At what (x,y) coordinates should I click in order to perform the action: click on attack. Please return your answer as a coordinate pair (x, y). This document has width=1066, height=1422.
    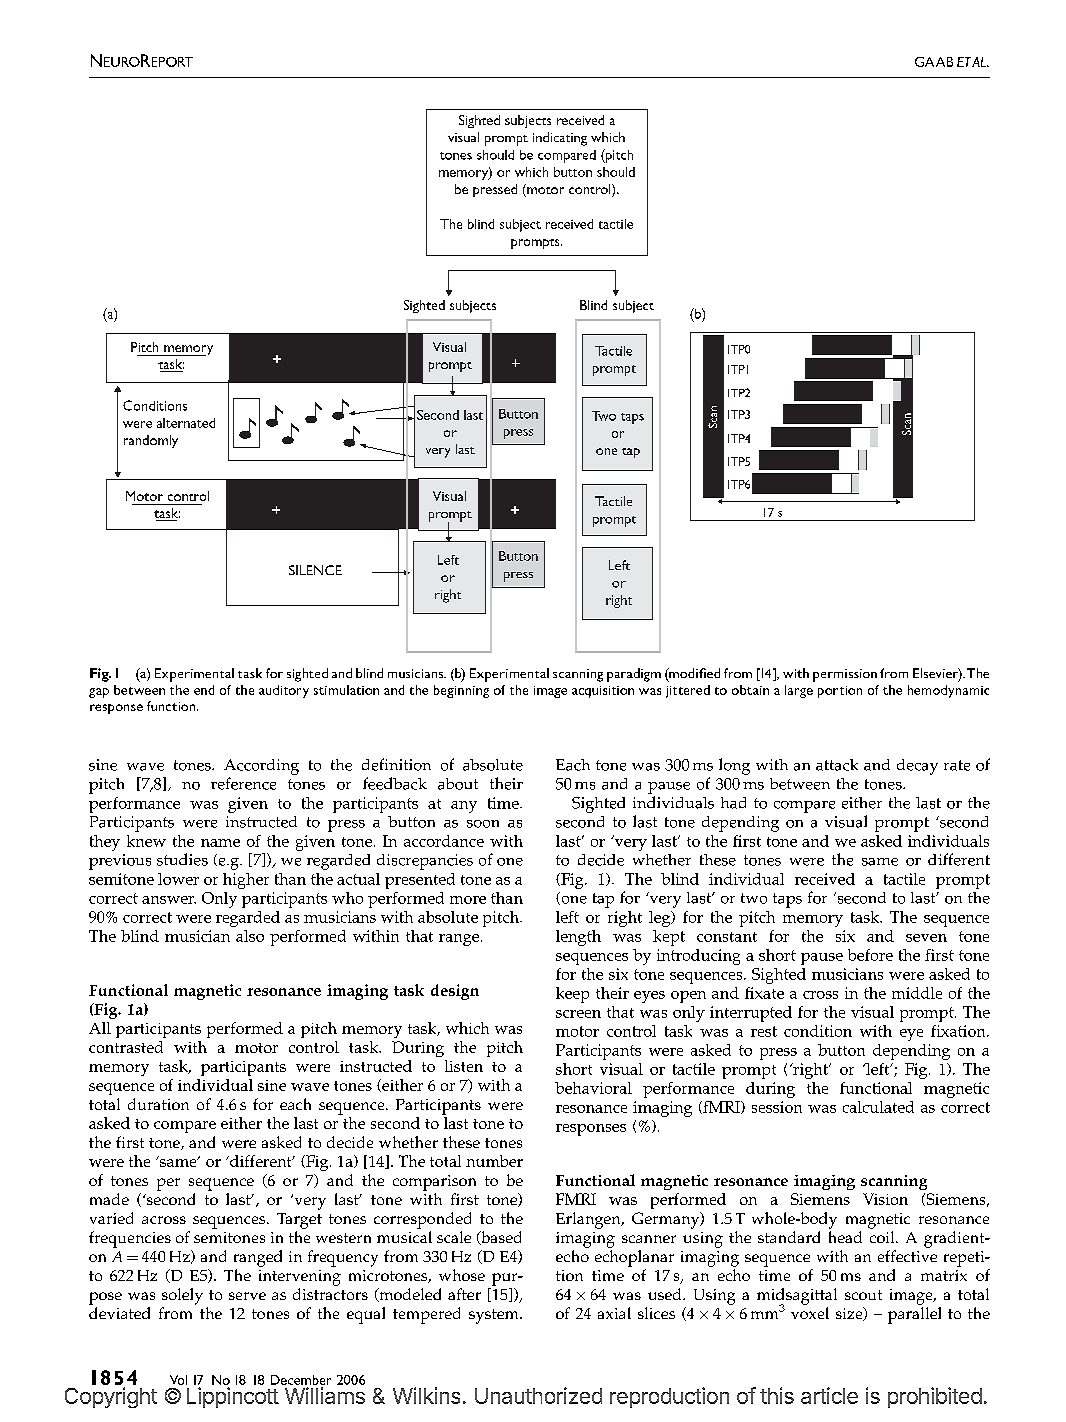
    Looking at the image, I should click on (837, 765).
